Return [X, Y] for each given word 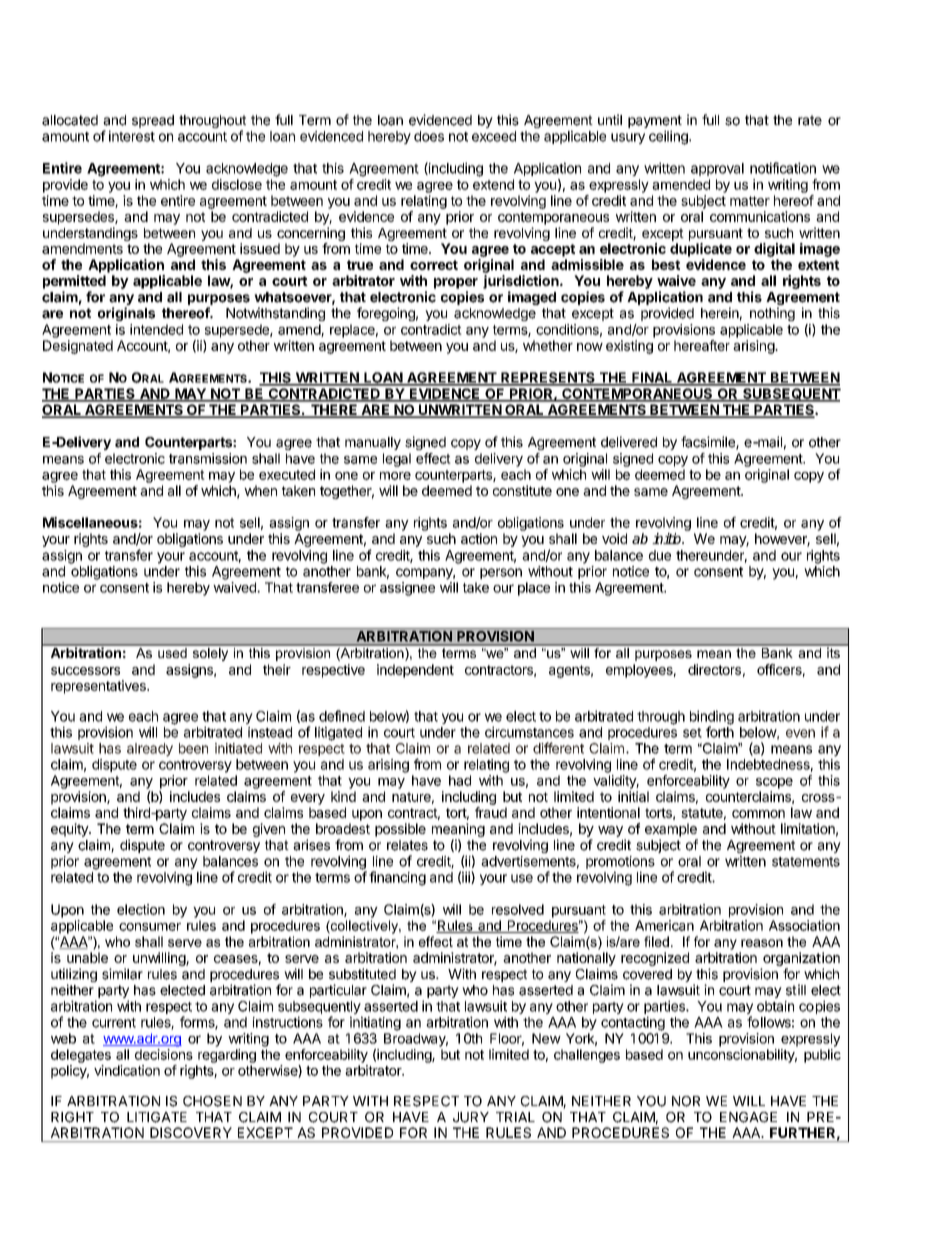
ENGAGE [748, 1117]
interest [132, 136]
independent [415, 671]
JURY [471, 1117]
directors [714, 669]
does [429, 136]
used [172, 651]
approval [717, 169]
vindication [127, 1070]
